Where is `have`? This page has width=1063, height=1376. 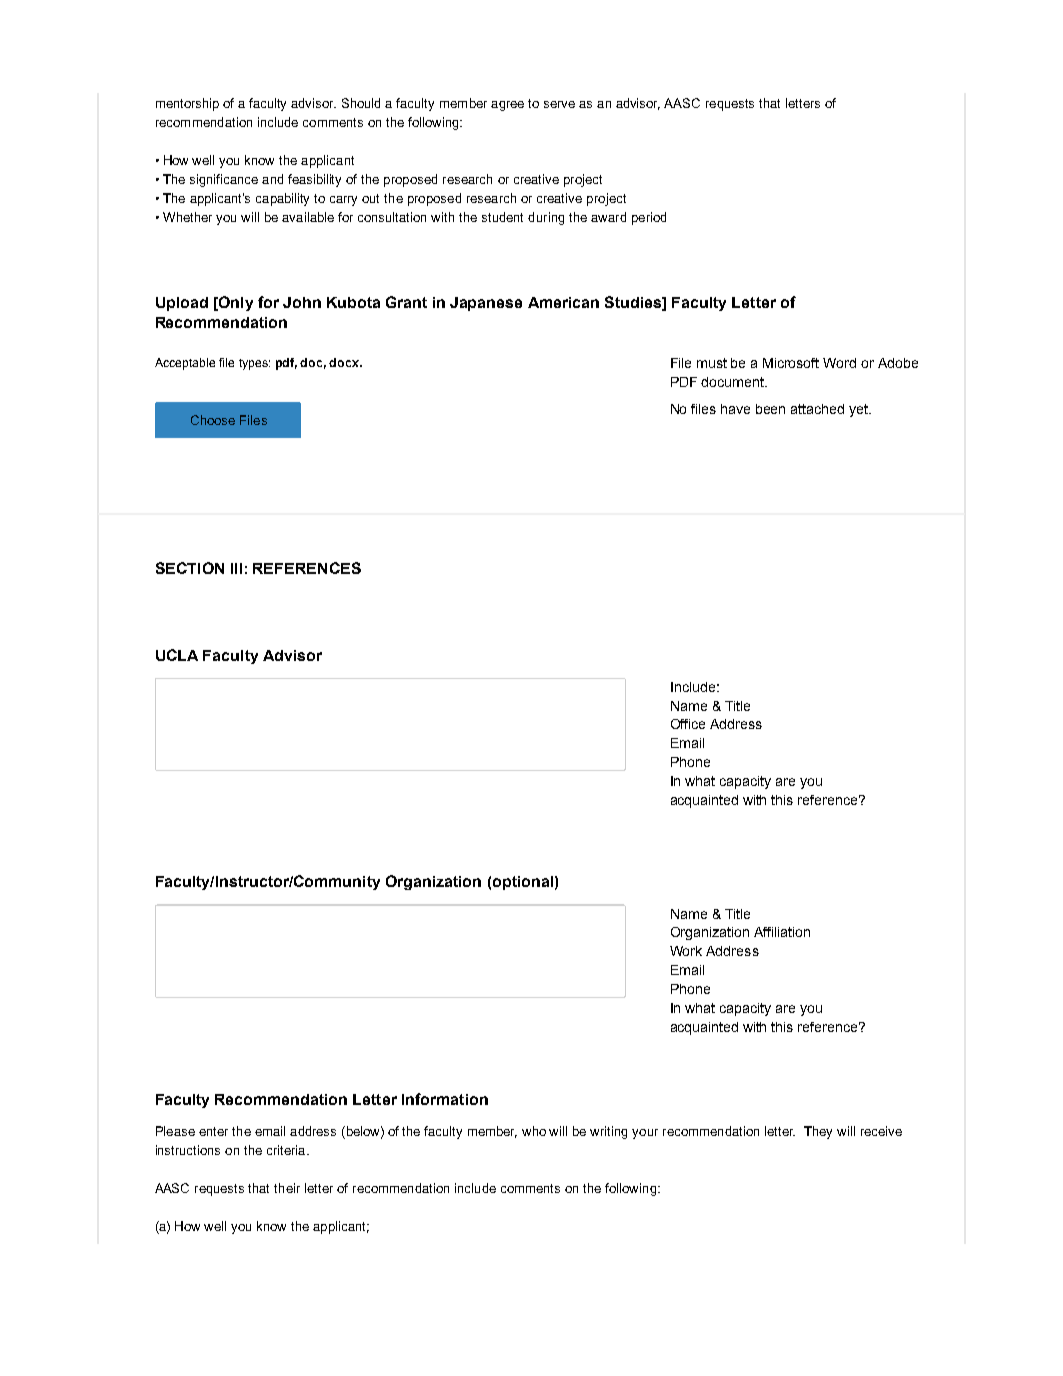
have is located at coordinates (735, 409).
